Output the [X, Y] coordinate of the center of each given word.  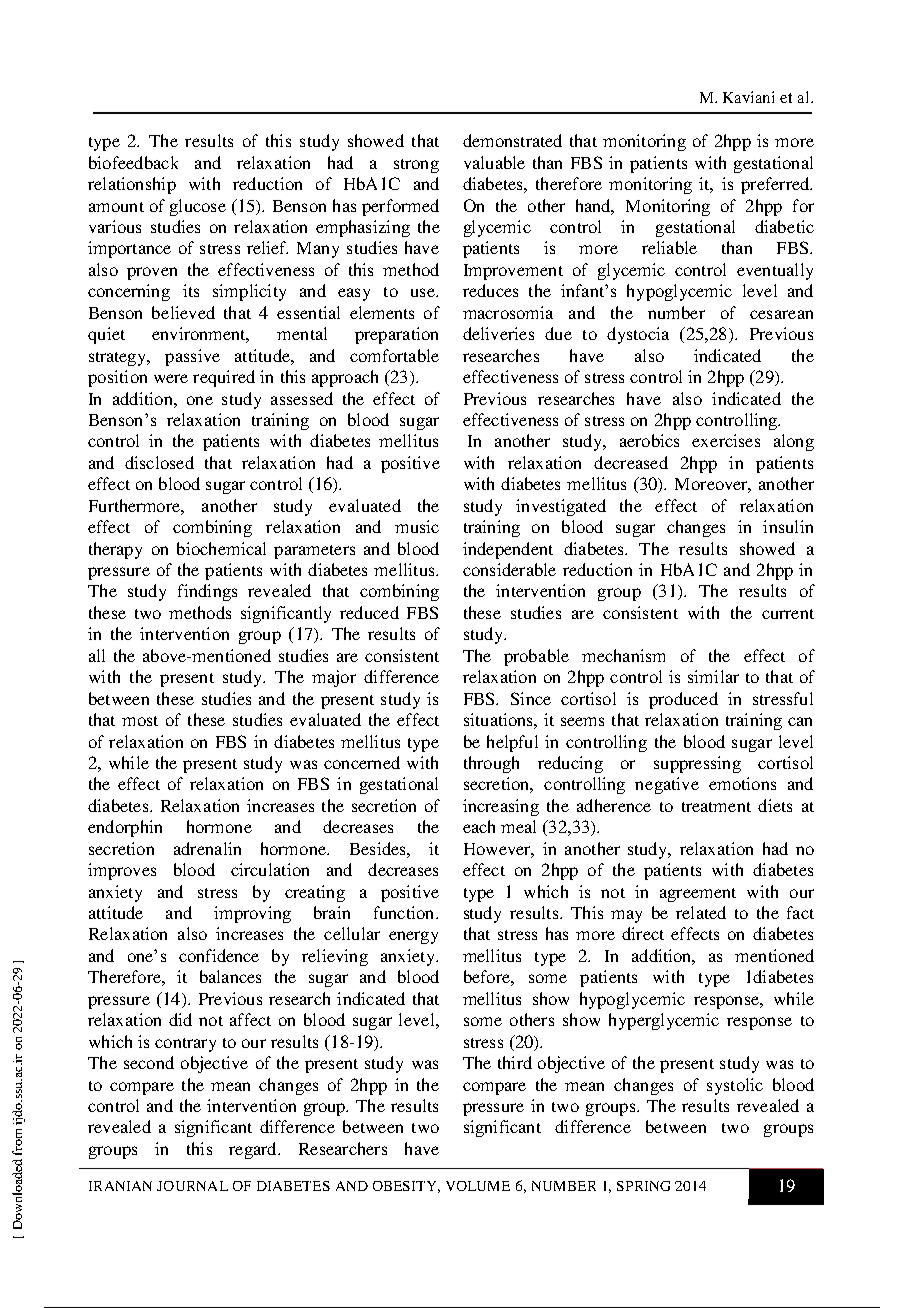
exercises [726, 440]
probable [536, 657]
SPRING [643, 1186]
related [701, 912]
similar [713, 676]
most [140, 721]
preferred [776, 185]
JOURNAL [192, 1186]
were [171, 378]
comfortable [394, 355]
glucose [198, 207]
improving [252, 914]
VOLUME [478, 1186]
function [405, 912]
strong [416, 166]
